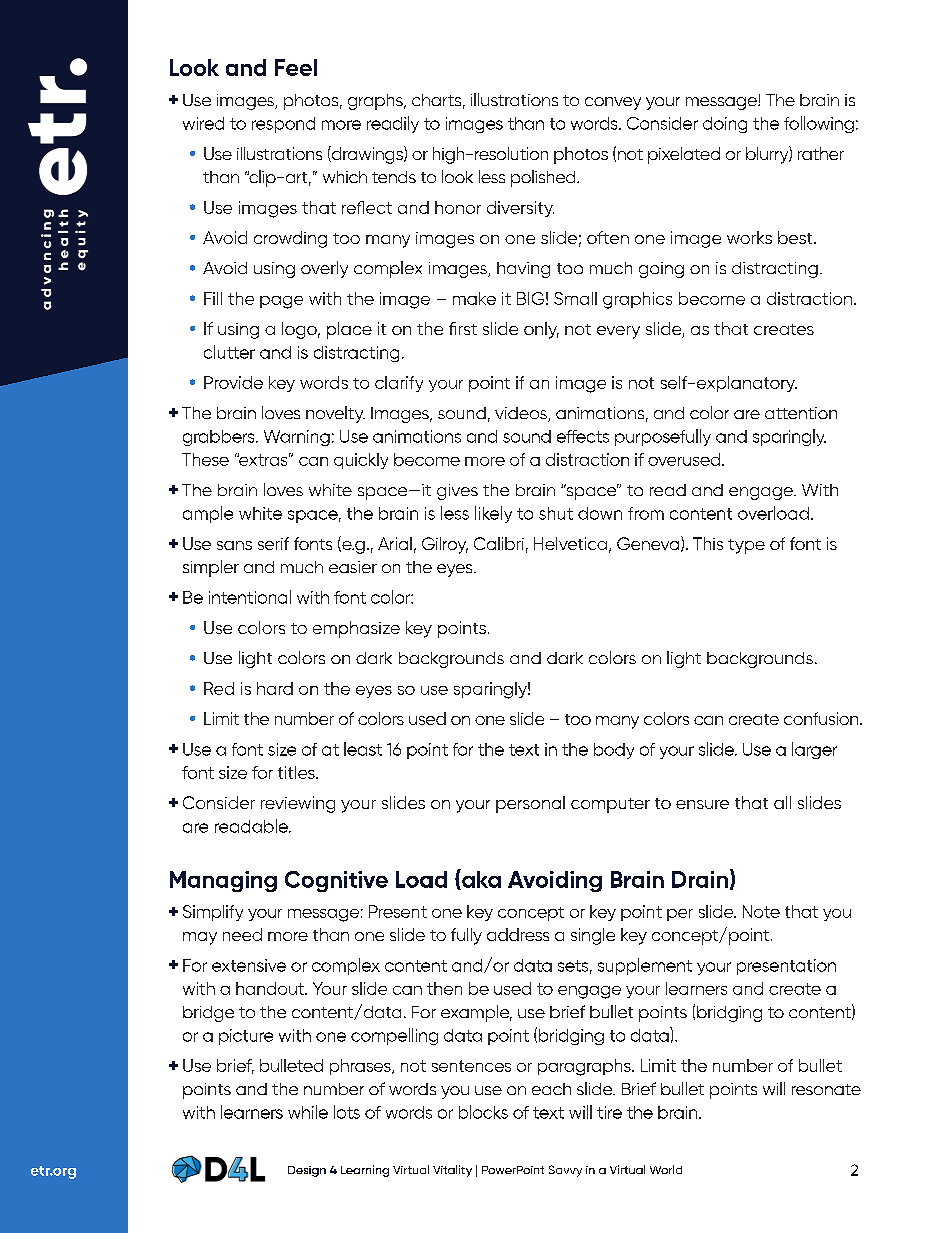  I want to click on ensure, so click(702, 804).
